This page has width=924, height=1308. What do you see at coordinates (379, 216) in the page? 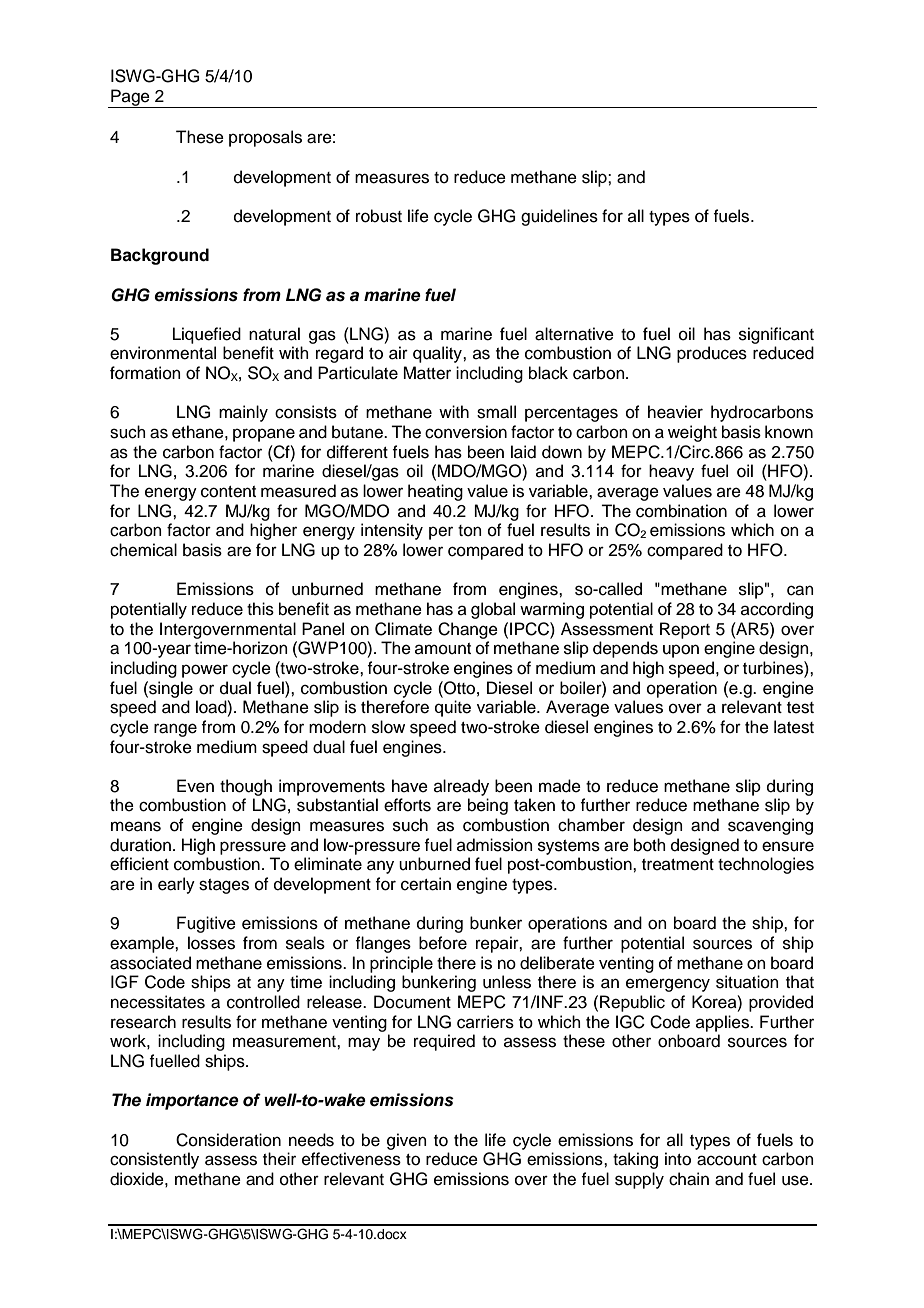
I see `robust` at bounding box center [379, 216].
